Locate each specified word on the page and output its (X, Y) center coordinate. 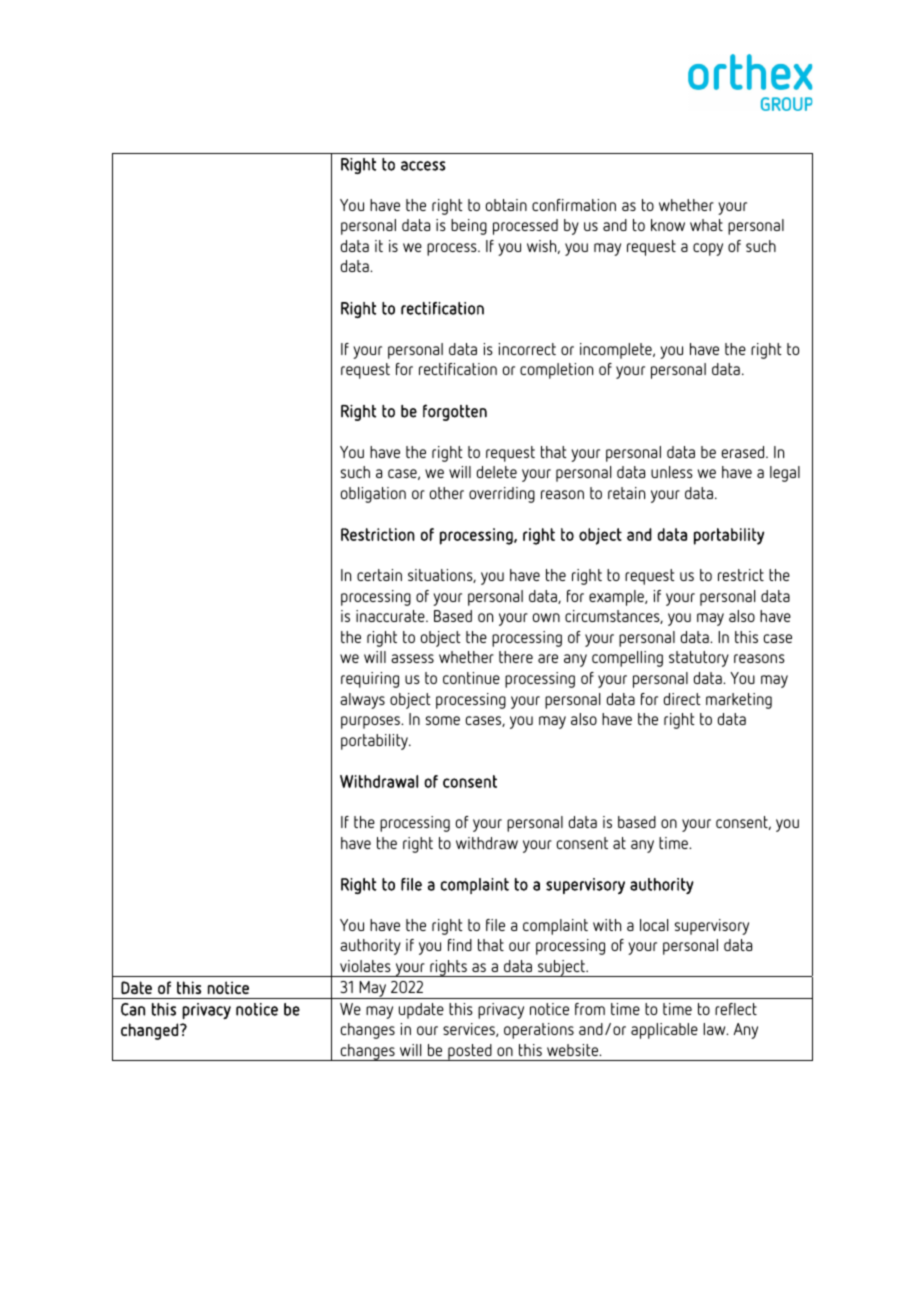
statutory (699, 659)
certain (379, 575)
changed (149, 1031)
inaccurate (391, 616)
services (470, 1030)
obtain (506, 205)
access (423, 166)
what (706, 225)
